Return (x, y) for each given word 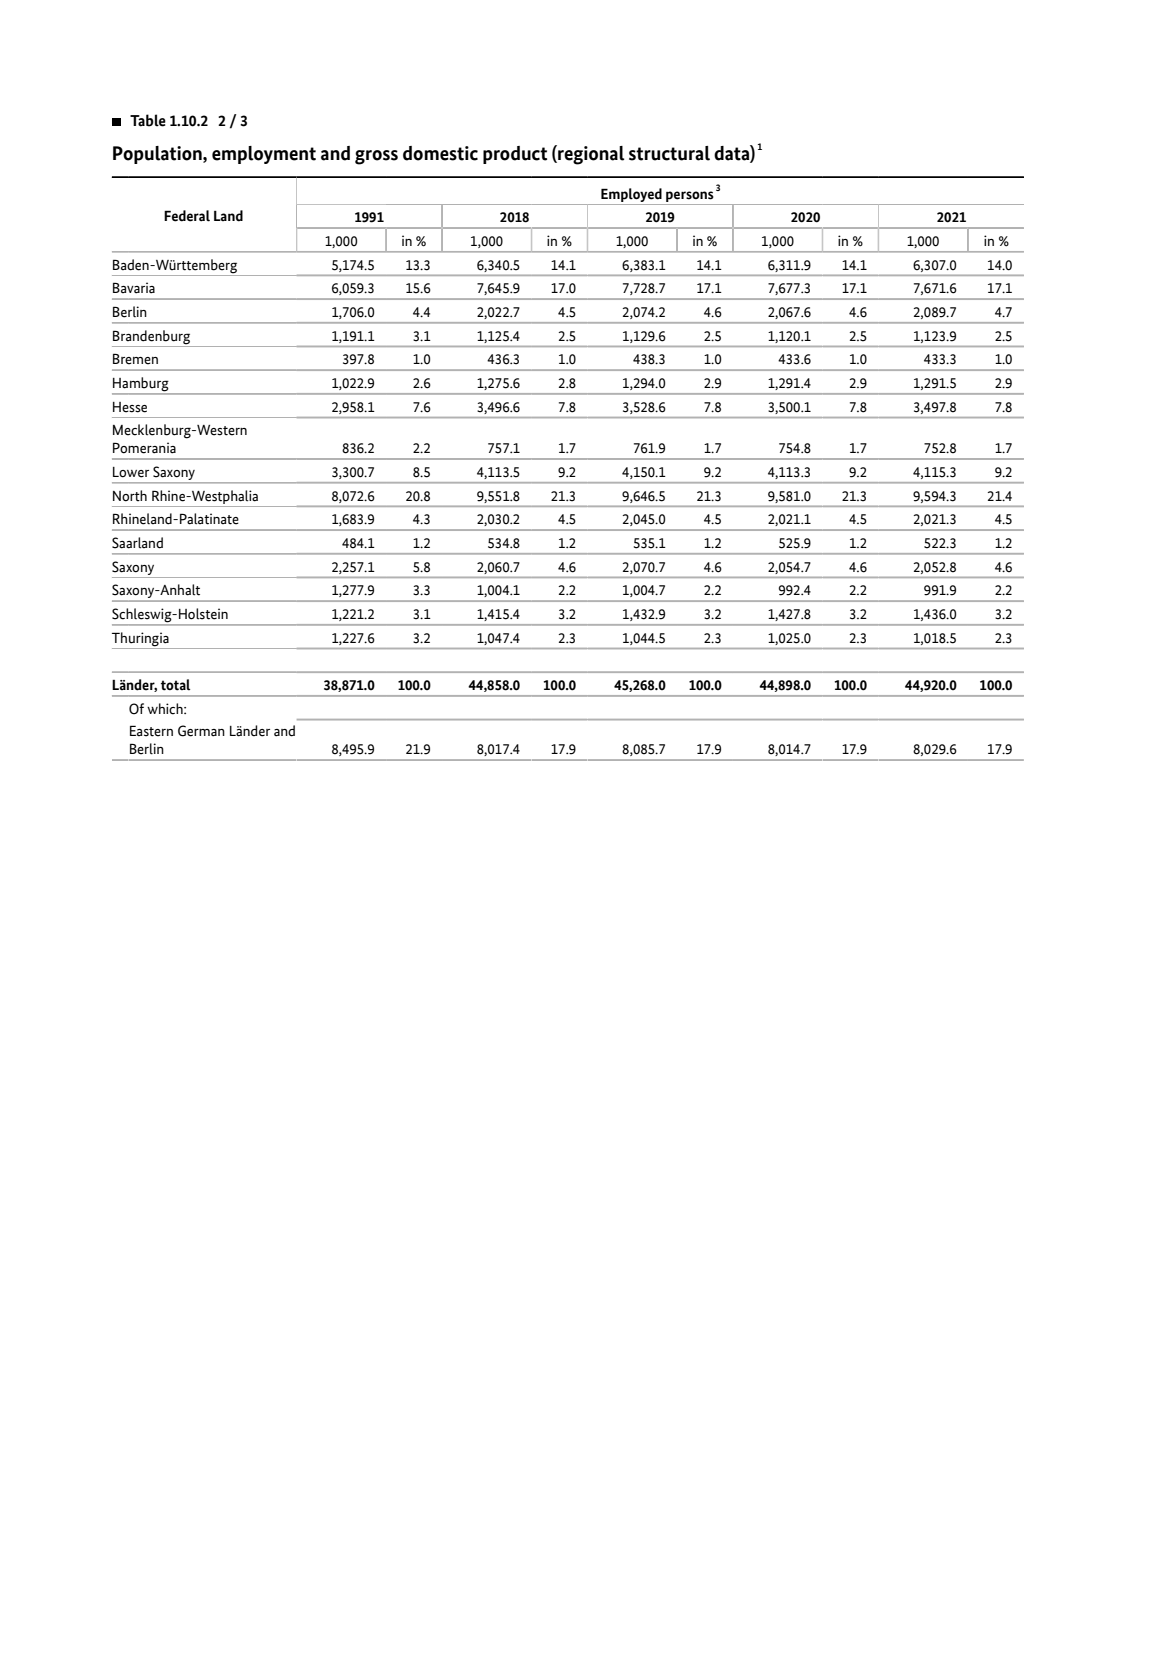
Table (148, 120)
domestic (440, 153)
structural (669, 153)
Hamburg (141, 385)
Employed (631, 195)
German (201, 731)
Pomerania (144, 448)
